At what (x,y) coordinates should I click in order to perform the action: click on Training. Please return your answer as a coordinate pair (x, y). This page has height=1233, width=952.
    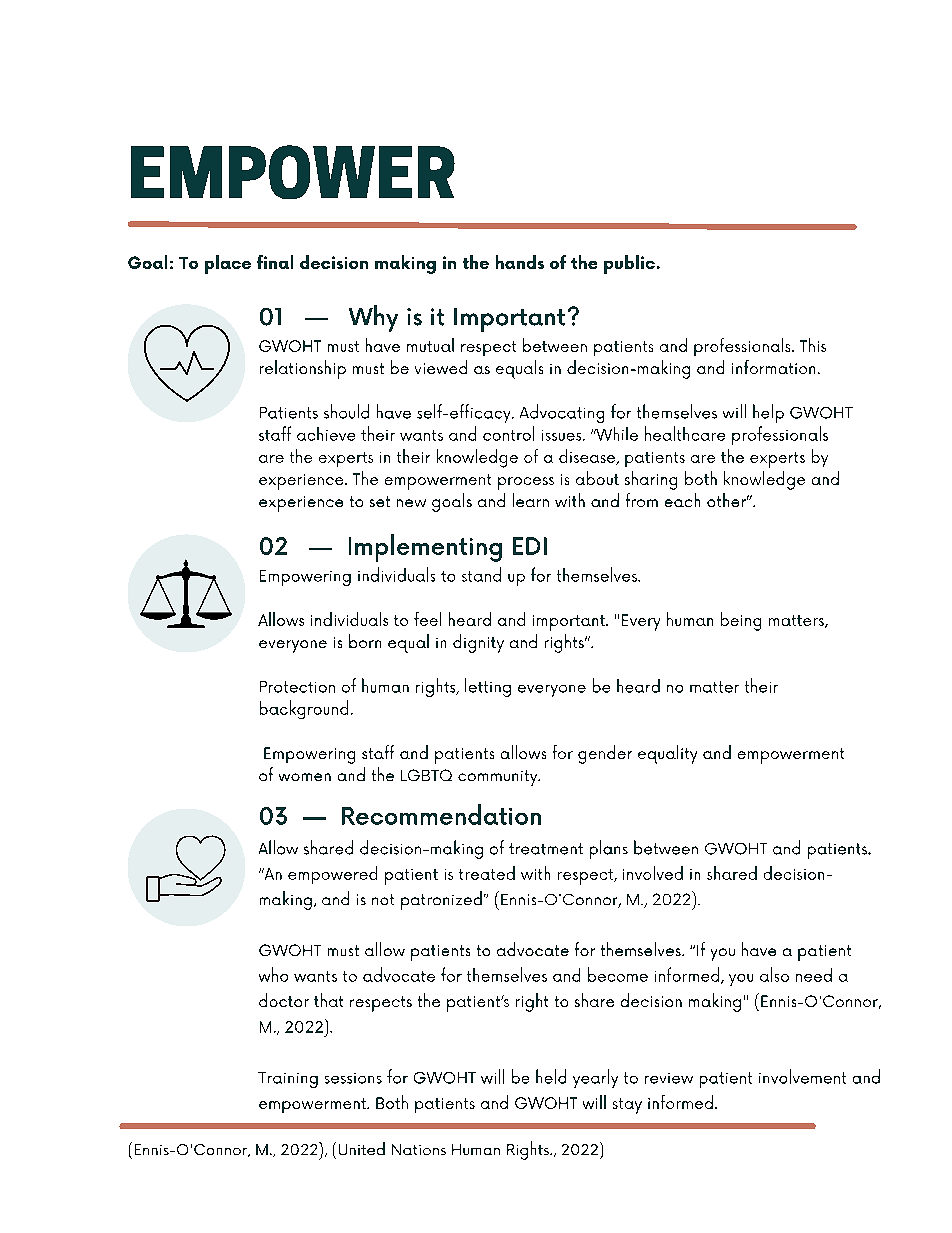
    Looking at the image, I should click on (288, 1080).
